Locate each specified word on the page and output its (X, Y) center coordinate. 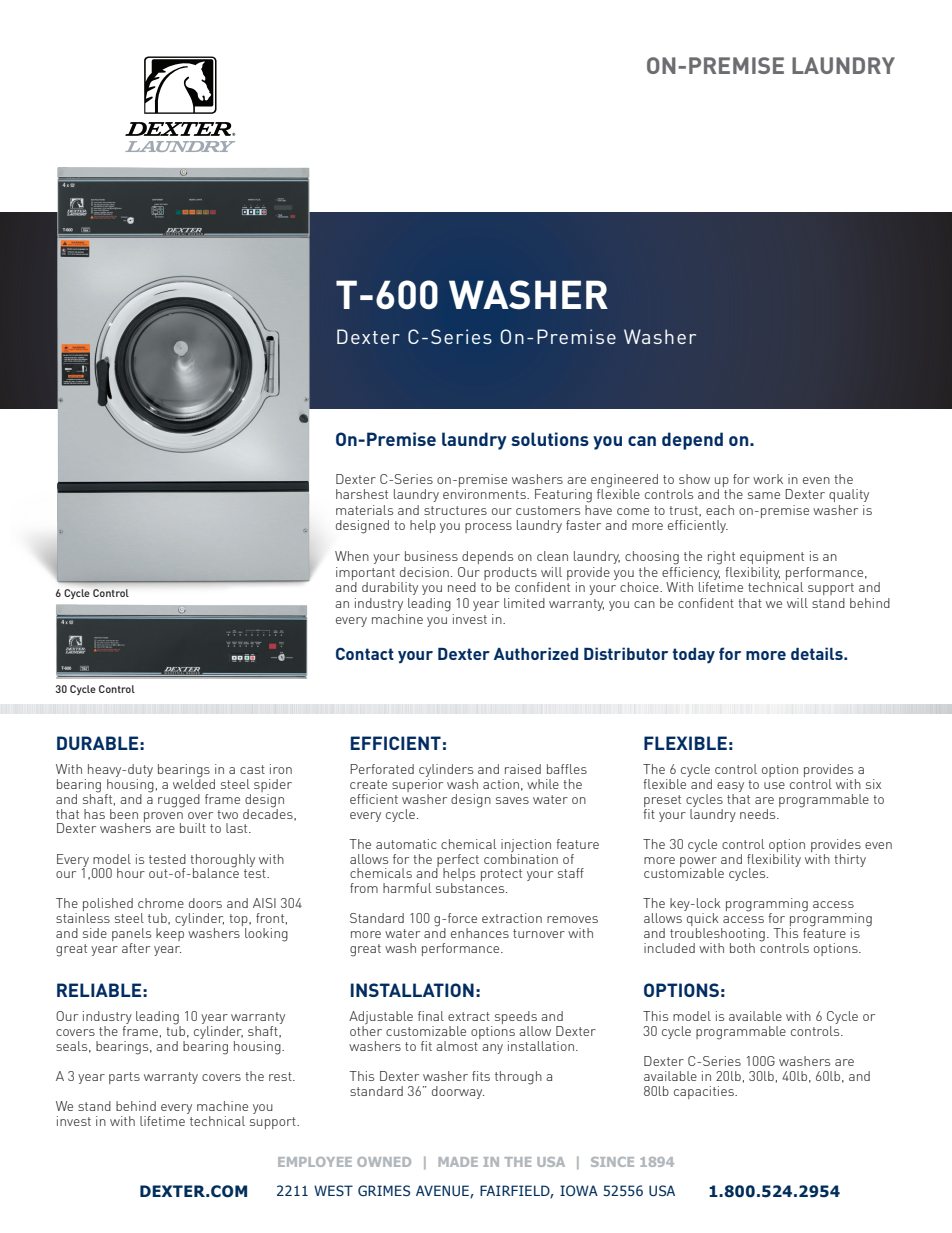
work (768, 479)
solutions (550, 439)
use (774, 785)
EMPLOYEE (315, 1162)
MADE (458, 1162)
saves (512, 800)
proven (163, 818)
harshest (362, 494)
